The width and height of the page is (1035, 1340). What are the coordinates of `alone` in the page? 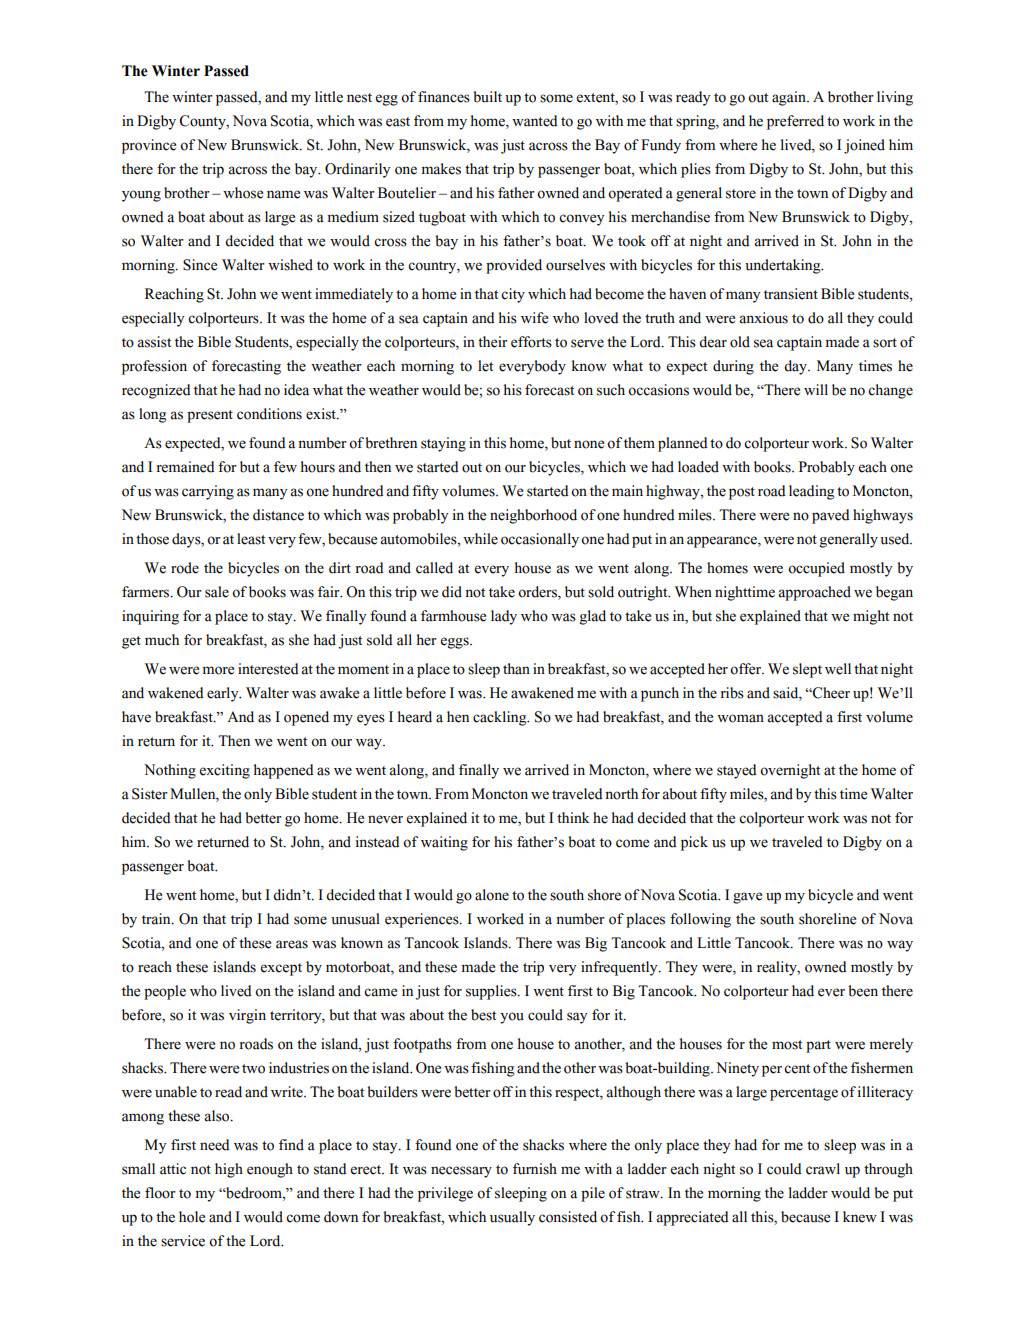 It's located at (492, 895).
